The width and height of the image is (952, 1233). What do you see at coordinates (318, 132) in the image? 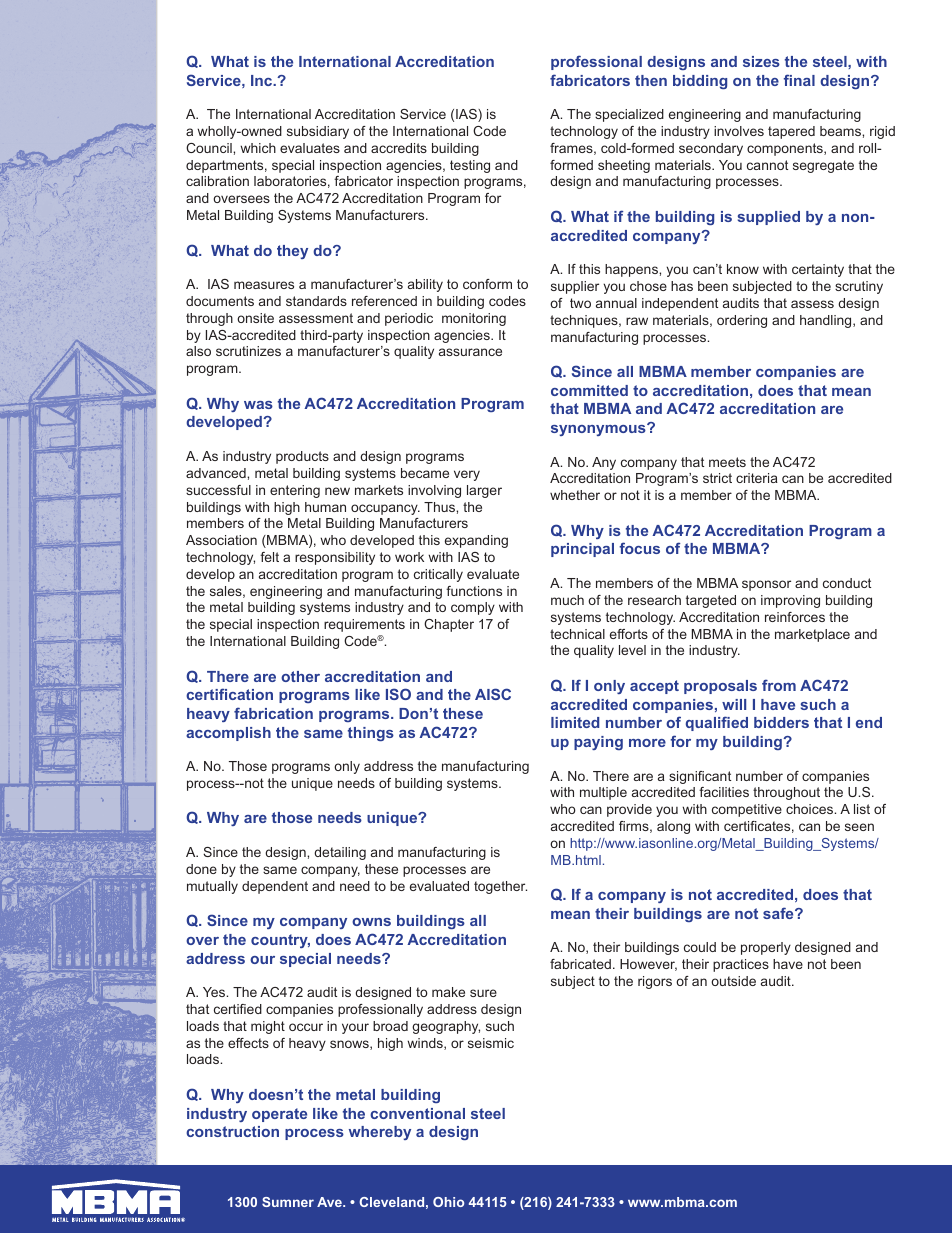
I see `subsidiary` at bounding box center [318, 132].
